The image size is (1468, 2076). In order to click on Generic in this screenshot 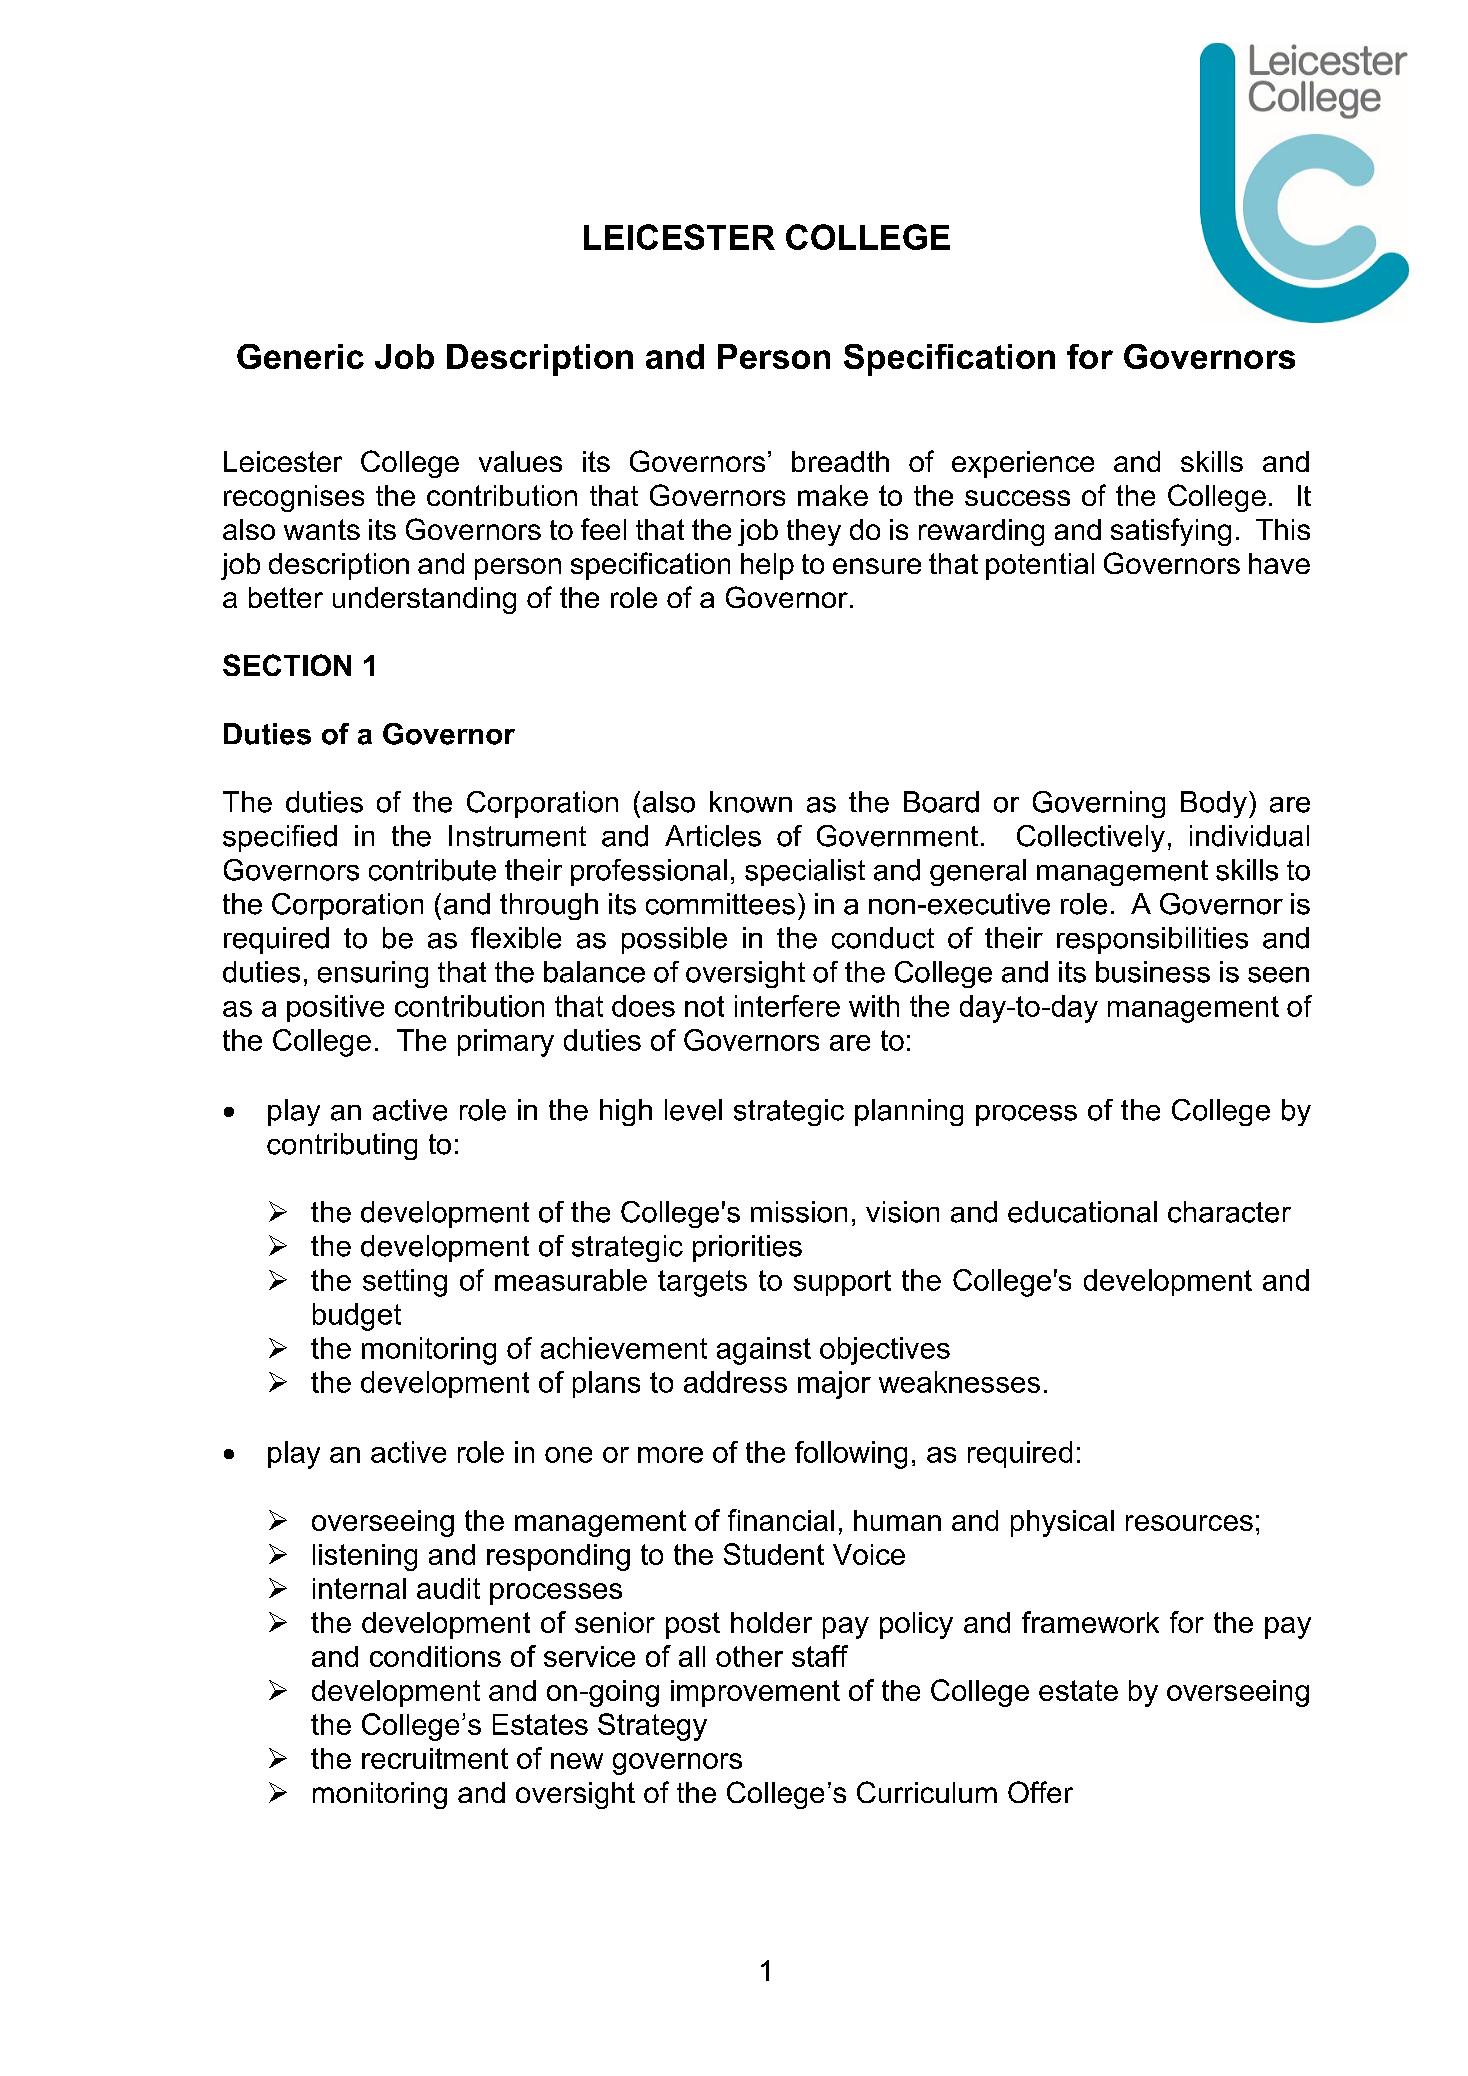, I will do `click(300, 356)`.
